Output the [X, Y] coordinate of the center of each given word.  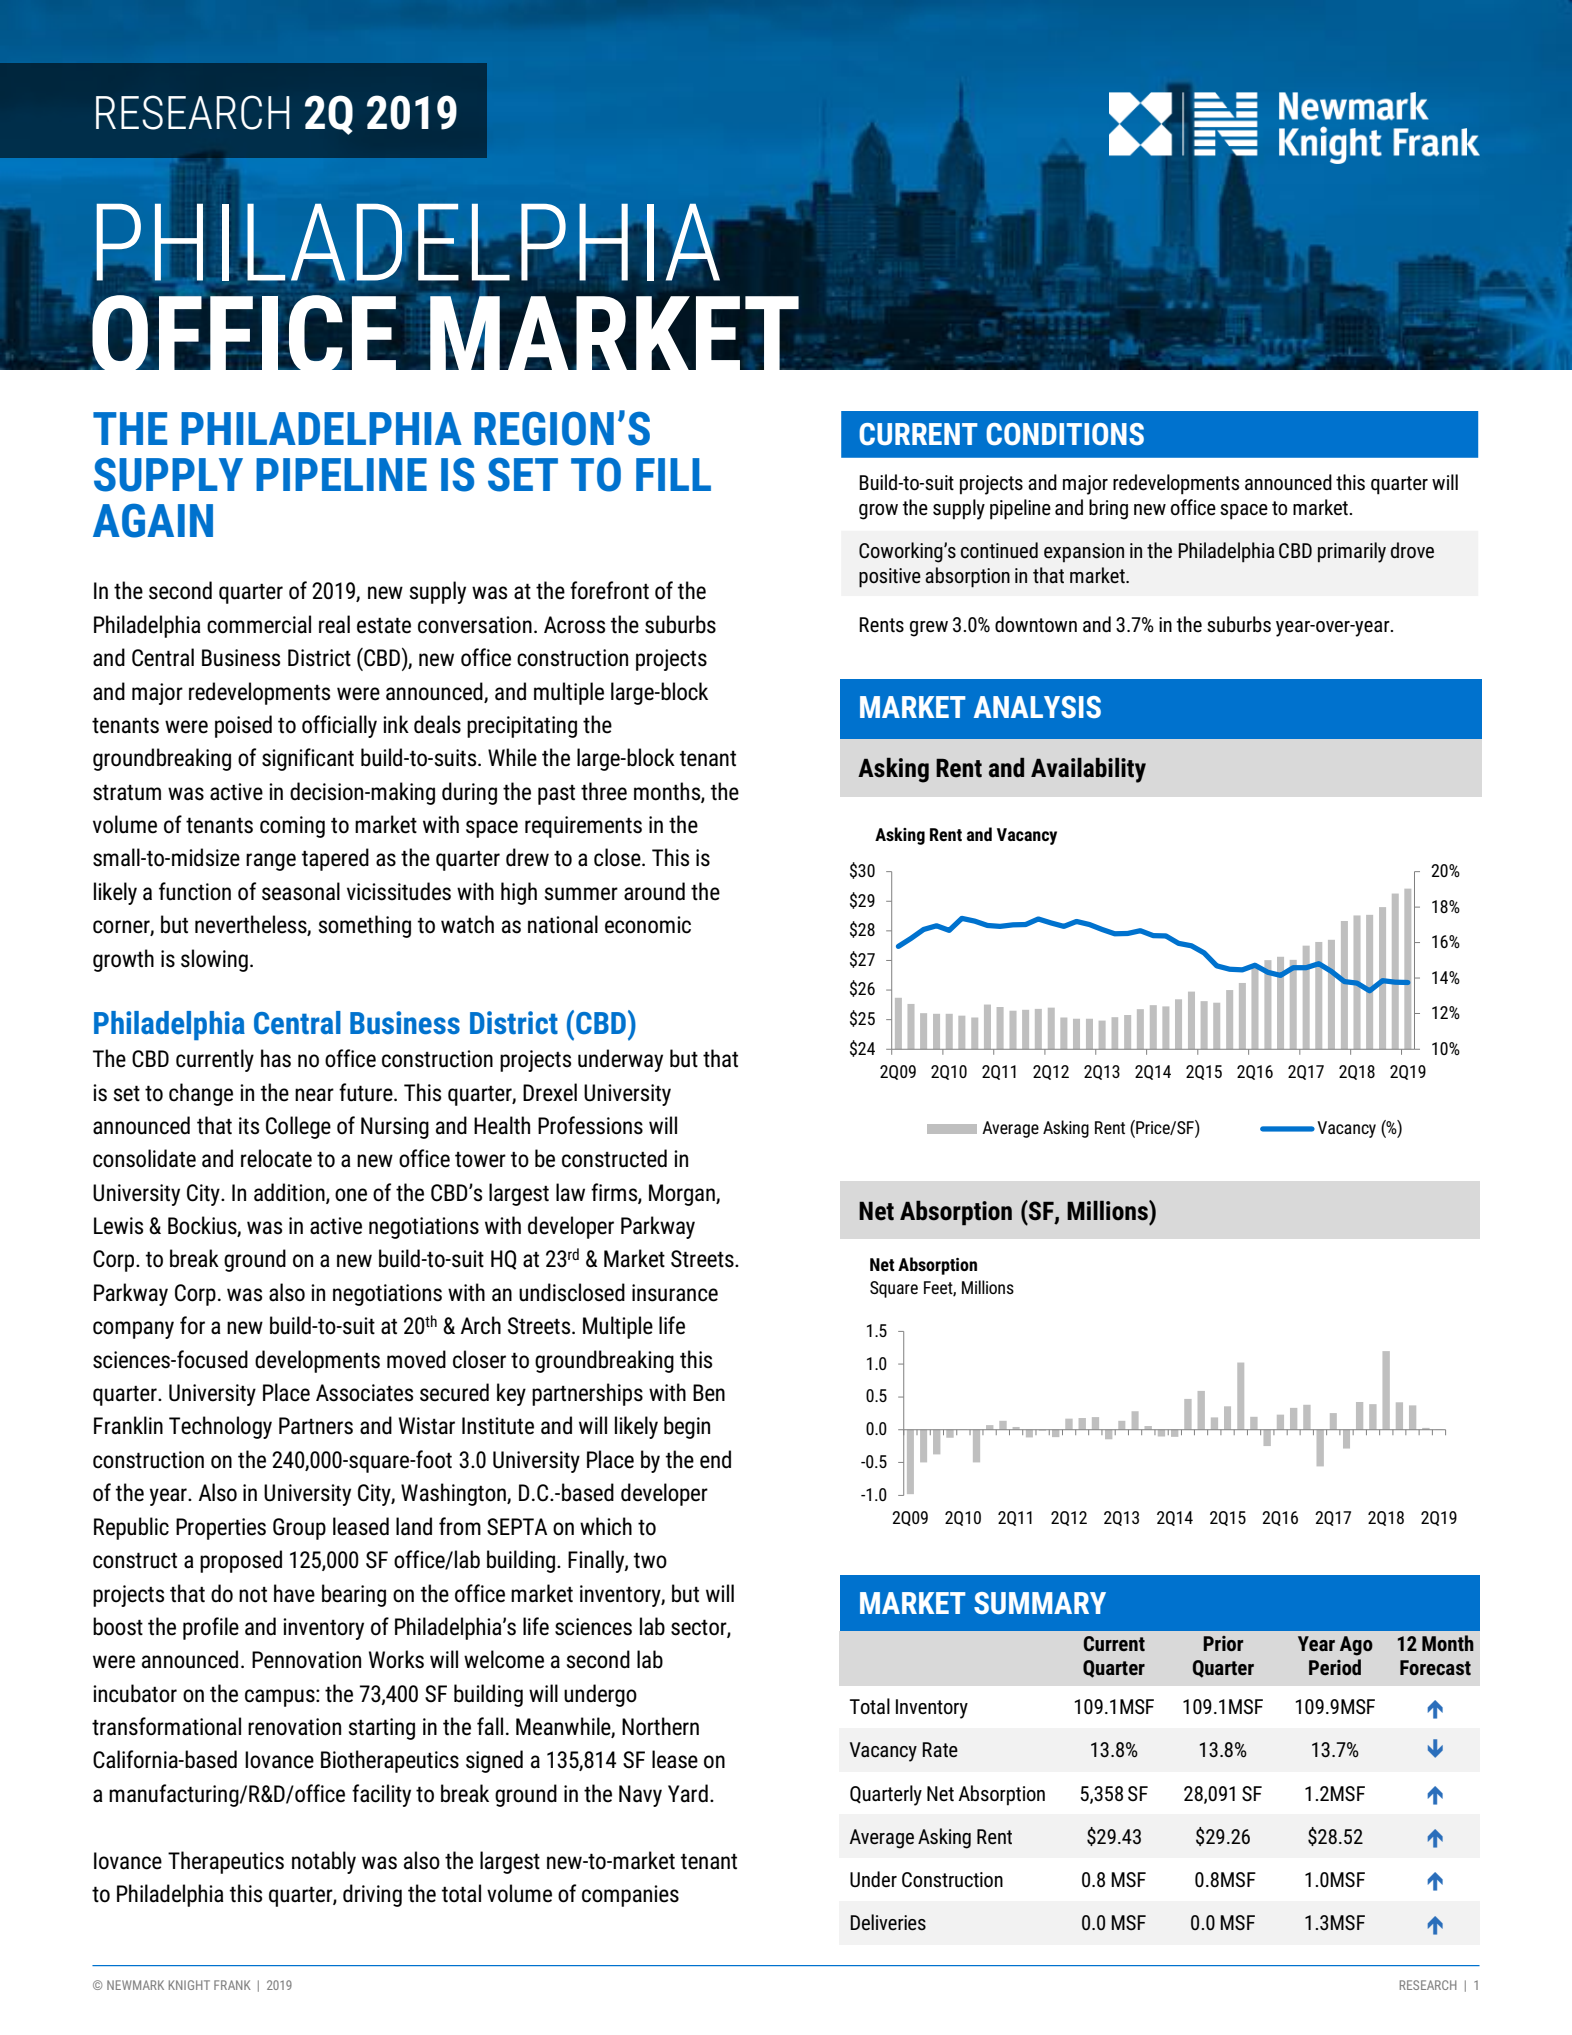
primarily [1352, 552]
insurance [675, 1293]
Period [1335, 1667]
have [294, 1593]
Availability [1088, 770]
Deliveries [888, 1922]
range [271, 862]
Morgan [683, 1195]
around [654, 891]
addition [290, 1193]
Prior [1223, 1643]
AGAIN [153, 520]
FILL [673, 474]
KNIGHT [189, 1985]
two [650, 1561]
